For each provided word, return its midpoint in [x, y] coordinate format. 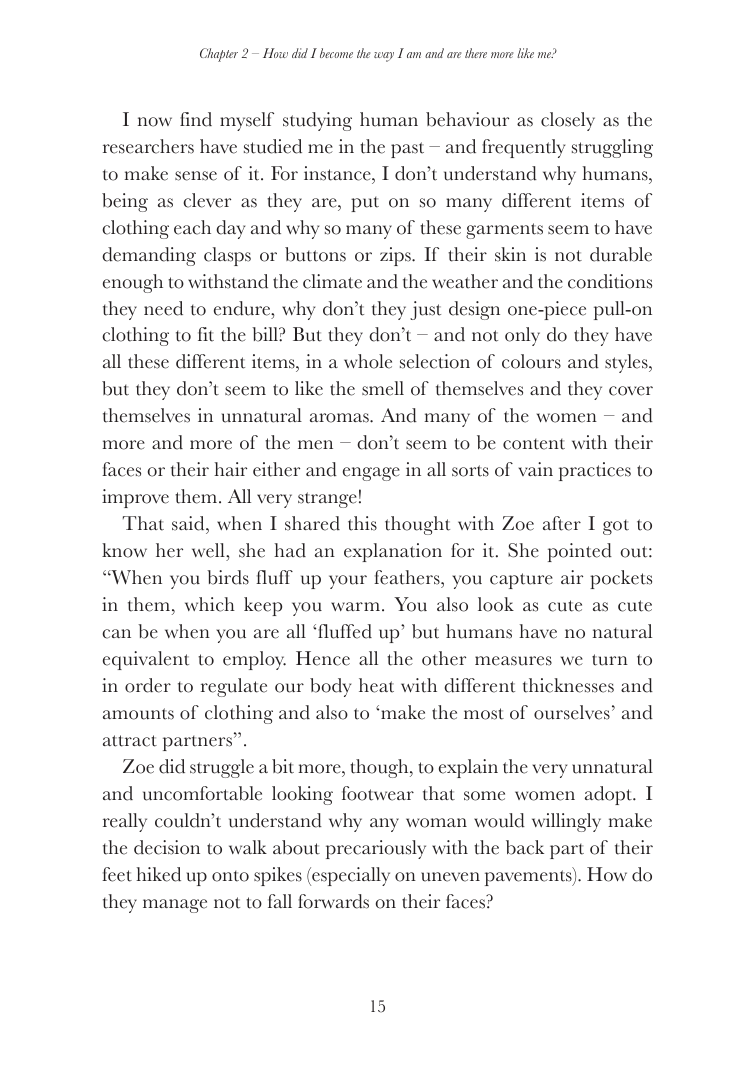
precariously [376, 849]
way [384, 57]
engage [371, 474]
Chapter [219, 55]
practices [595, 471]
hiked [158, 874]
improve [135, 498]
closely [568, 121]
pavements [529, 877]
